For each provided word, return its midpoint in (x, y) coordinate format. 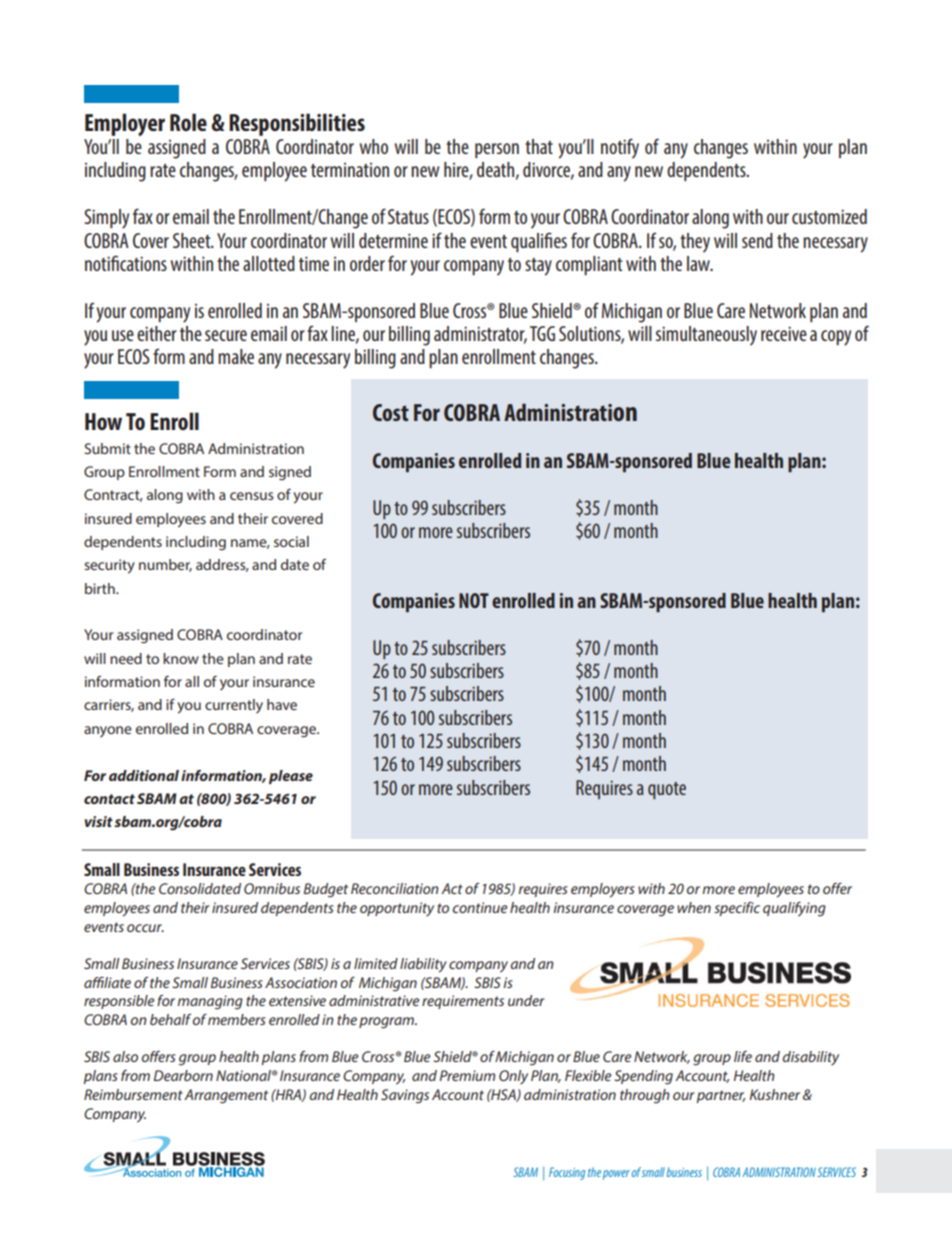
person (497, 150)
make (236, 356)
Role (188, 122)
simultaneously (706, 336)
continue (480, 907)
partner (721, 1096)
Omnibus (272, 888)
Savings (405, 1096)
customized (829, 216)
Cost (391, 412)
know (181, 658)
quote (667, 790)
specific (737, 909)
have (282, 704)
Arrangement (226, 1096)
